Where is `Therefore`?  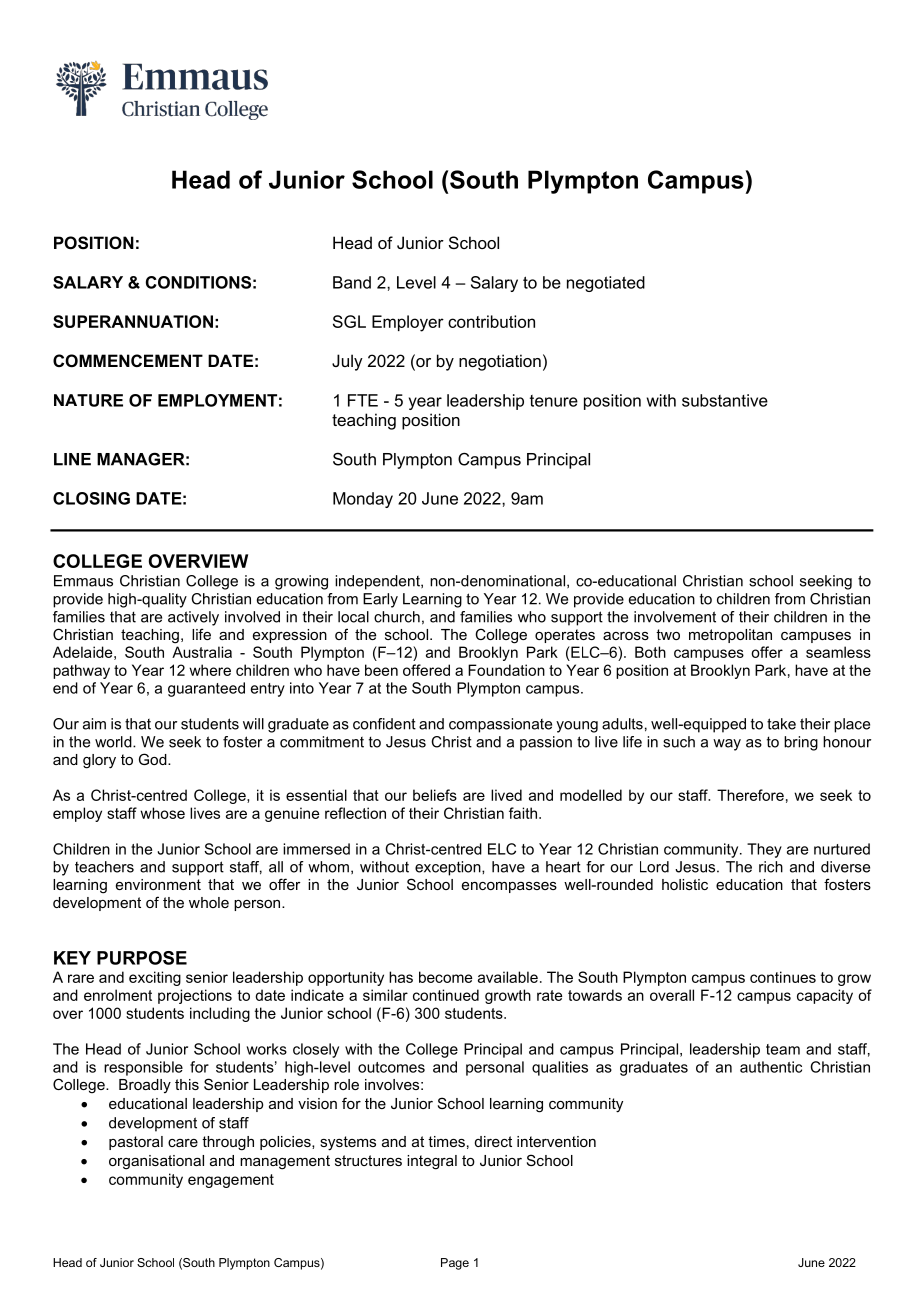
Therefore is located at coordinates (750, 795).
